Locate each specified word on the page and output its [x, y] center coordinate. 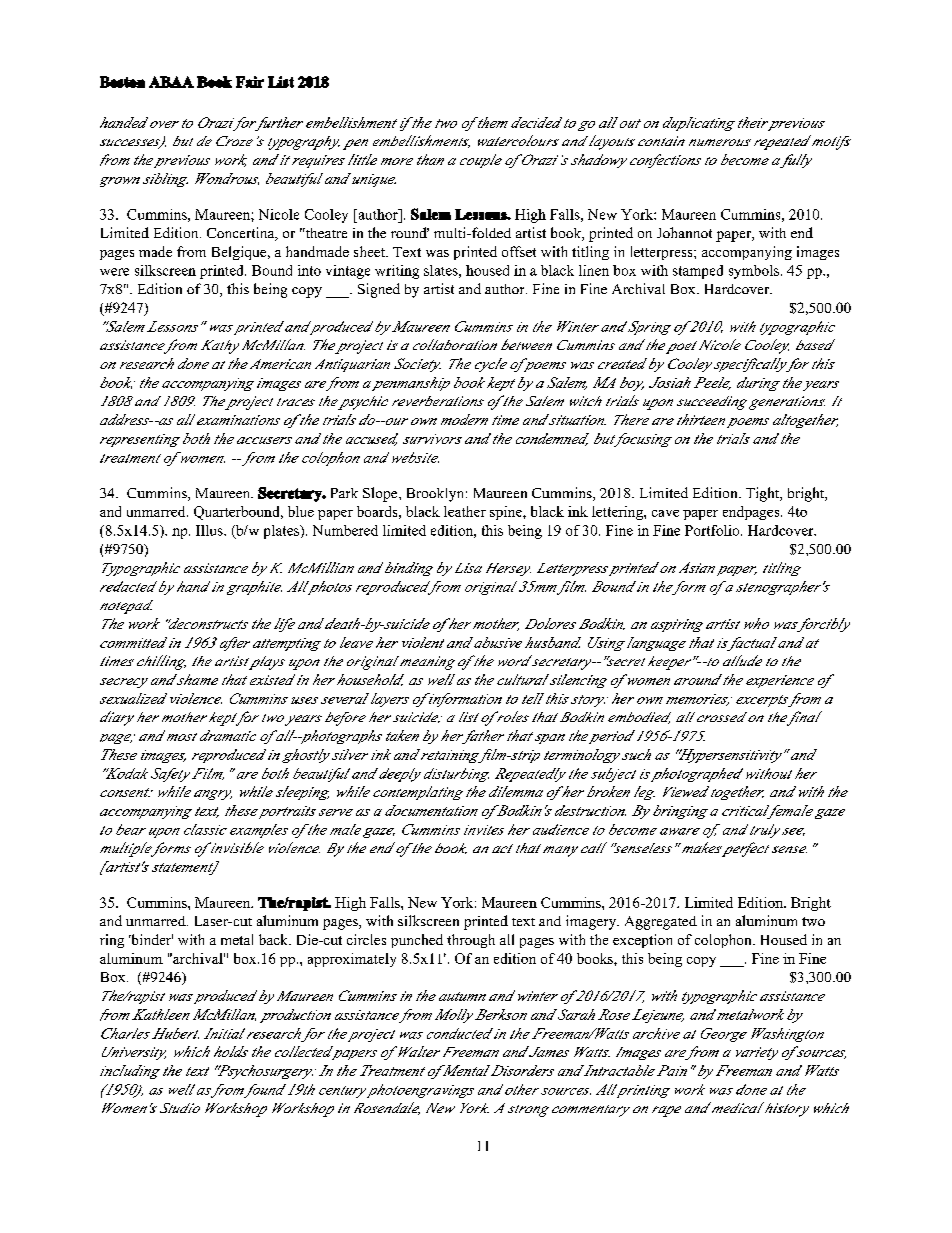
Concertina [242, 234]
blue [301, 511]
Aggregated [661, 923]
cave [665, 513]
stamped [698, 272]
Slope [381, 494]
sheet [371, 251]
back [274, 939]
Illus [210, 530]
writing [397, 272]
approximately [352, 960]
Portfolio [713, 530]
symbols [754, 272]
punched [417, 941]
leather [465, 511]
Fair [250, 82]
